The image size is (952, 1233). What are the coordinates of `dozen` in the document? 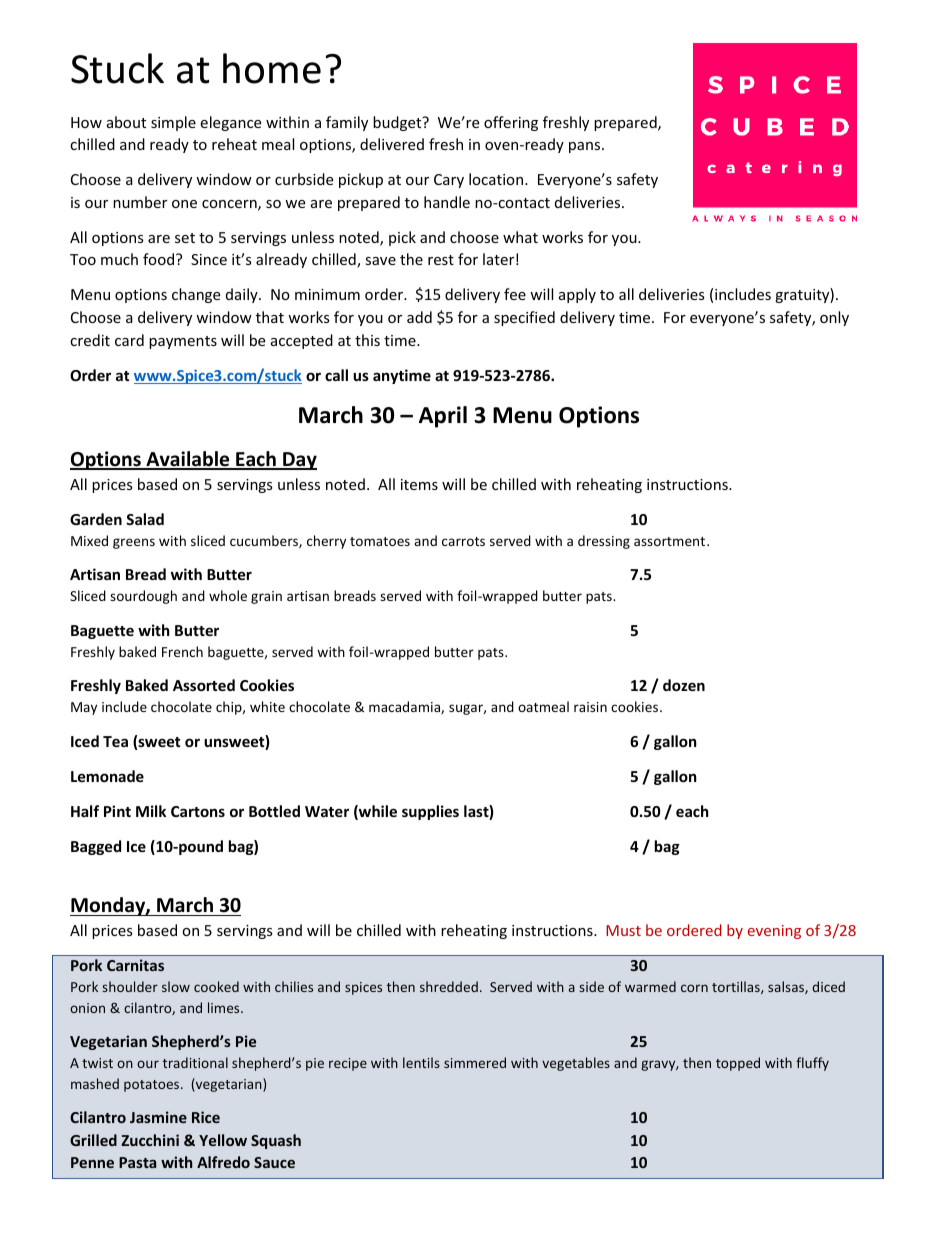 It's located at (684, 685).
